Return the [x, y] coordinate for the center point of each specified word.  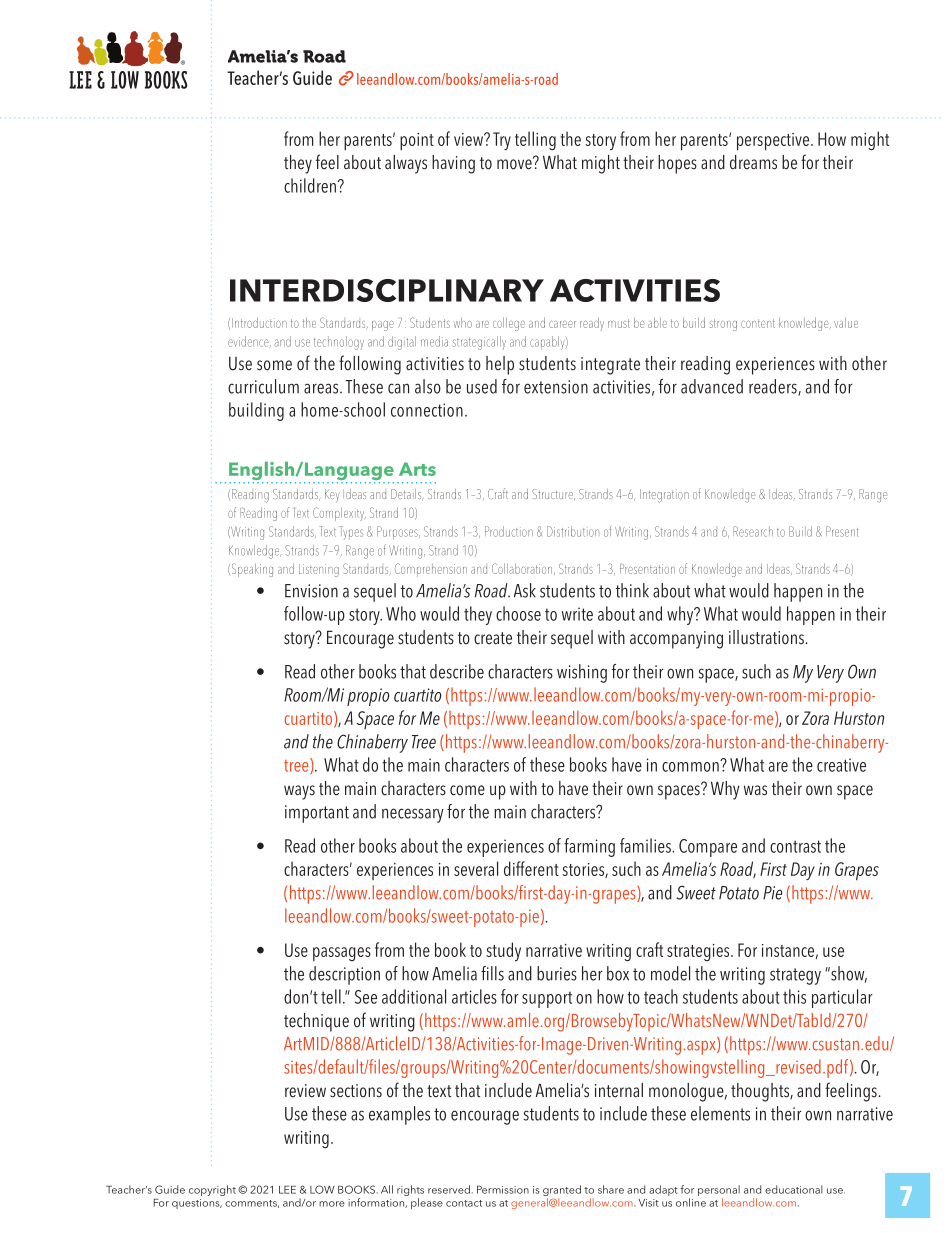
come [467, 790]
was [755, 790]
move [515, 163]
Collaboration [523, 569]
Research [753, 531]
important [317, 814]
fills [492, 973]
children [310, 185]
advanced [712, 386]
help [500, 365]
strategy [795, 976]
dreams [753, 162]
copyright [212, 1190]
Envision [311, 591]
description [344, 975]
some [274, 365]
